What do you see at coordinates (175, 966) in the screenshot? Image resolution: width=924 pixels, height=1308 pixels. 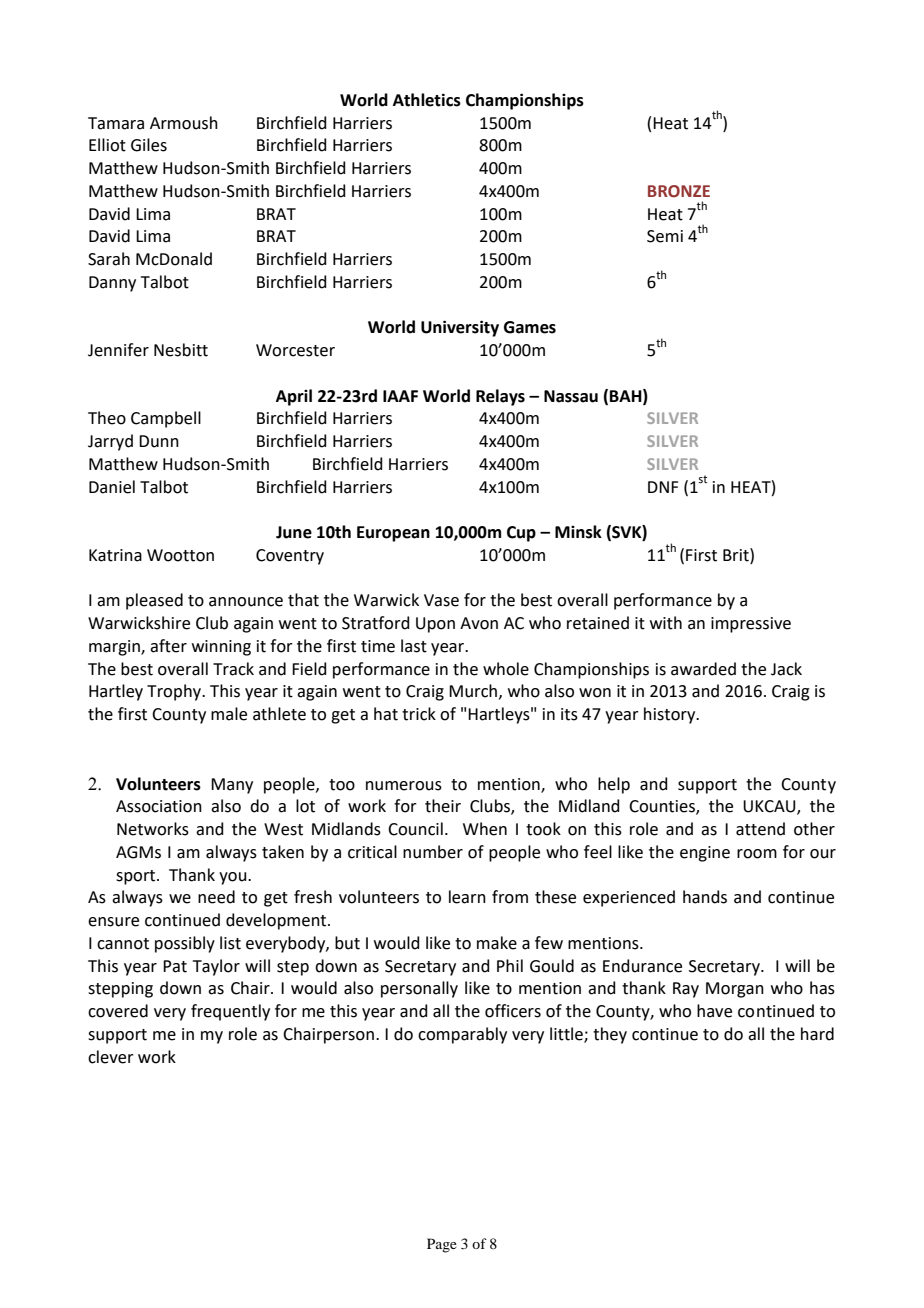 I see `Pat` at bounding box center [175, 966].
